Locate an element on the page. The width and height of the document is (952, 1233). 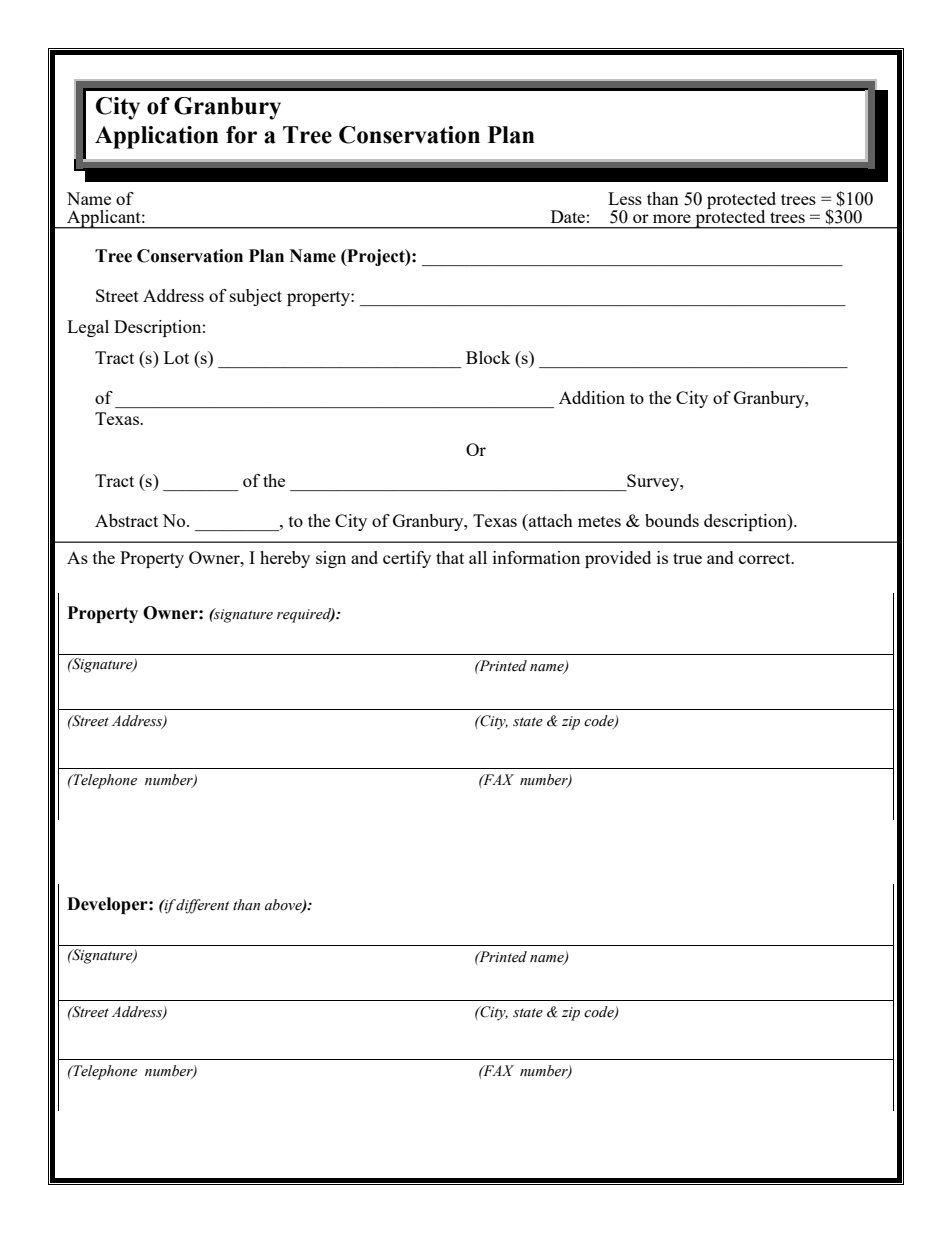
Less is located at coordinates (625, 198).
